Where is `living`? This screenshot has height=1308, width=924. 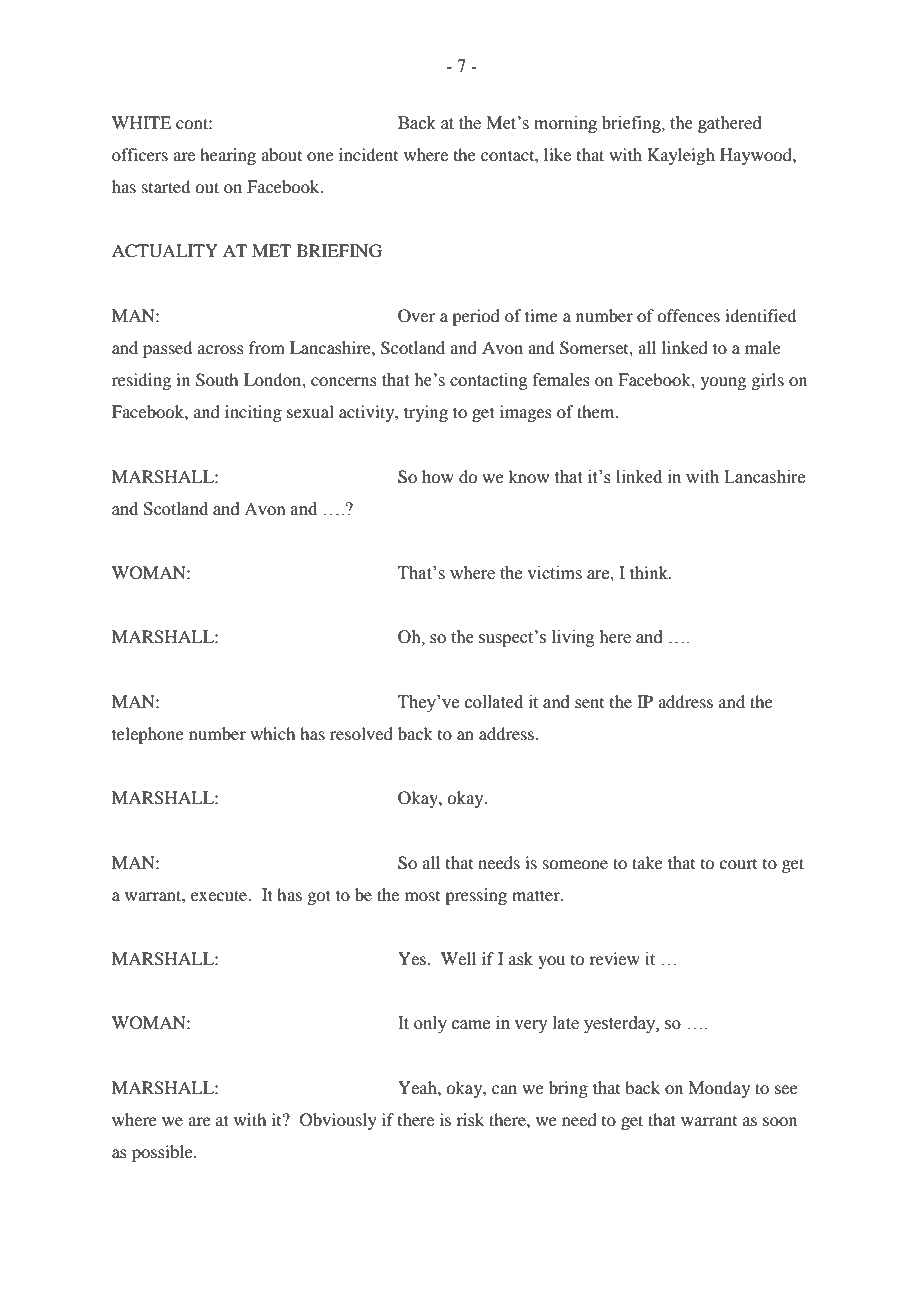
living is located at coordinates (573, 638).
